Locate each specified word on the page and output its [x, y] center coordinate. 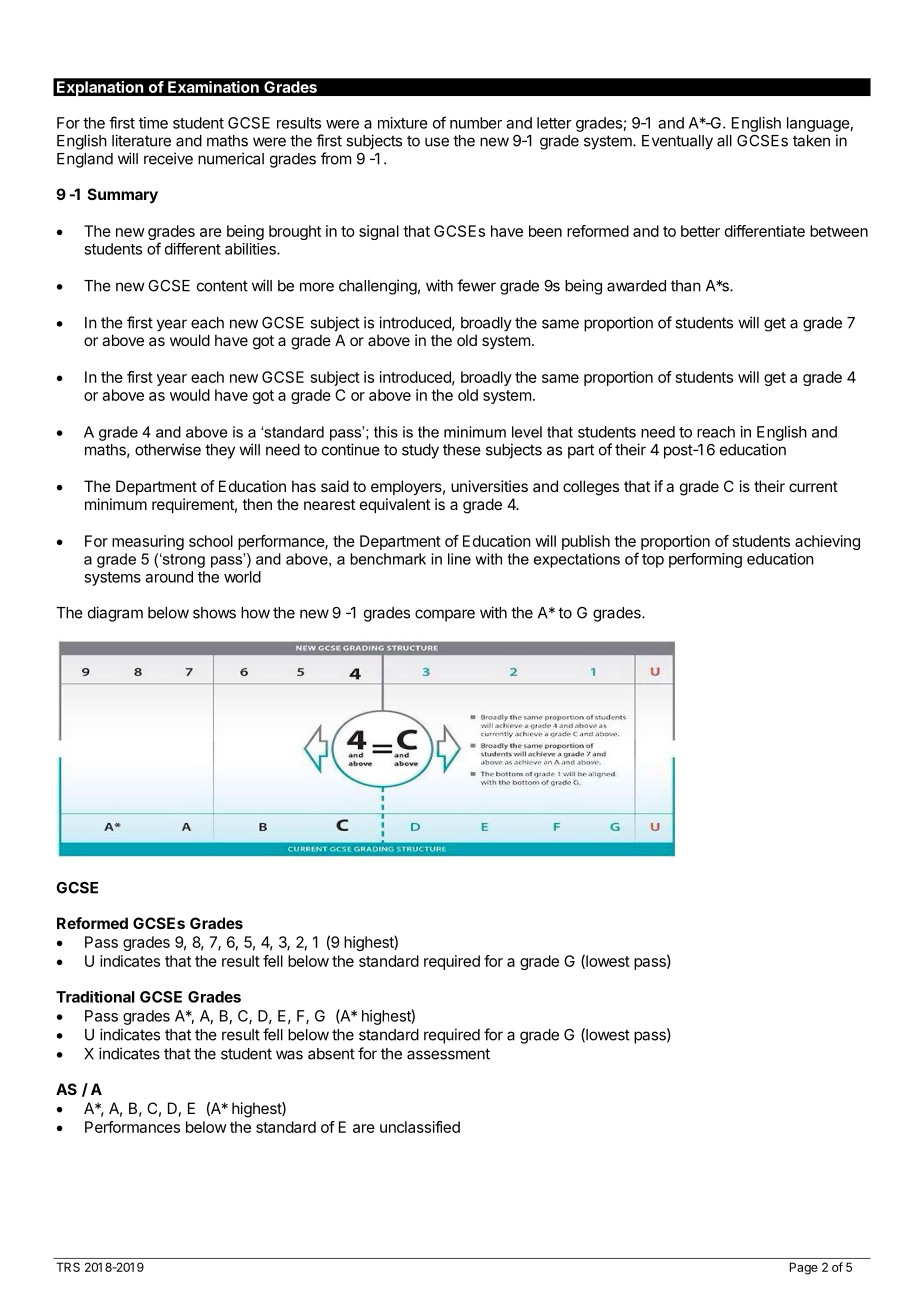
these [462, 450]
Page [804, 1268]
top [653, 561]
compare [445, 615]
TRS [68, 1267]
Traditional [95, 997]
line [459, 559]
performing [705, 560]
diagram [115, 614]
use [437, 142]
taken [811, 141]
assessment [448, 1054]
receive [168, 158]
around [169, 577]
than [686, 286]
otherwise [168, 449]
